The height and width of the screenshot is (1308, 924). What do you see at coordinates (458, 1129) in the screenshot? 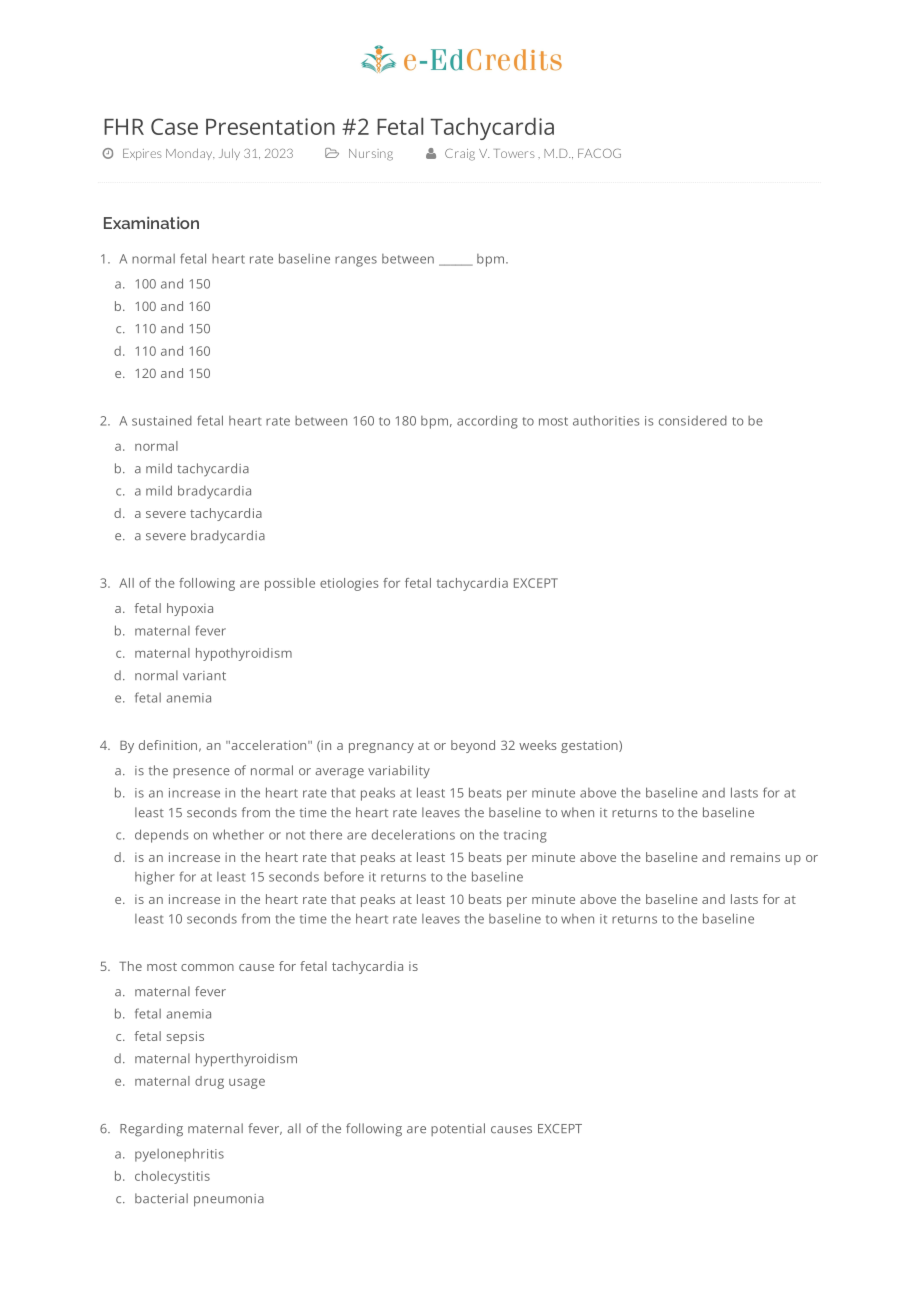
I see `potential` at bounding box center [458, 1129].
